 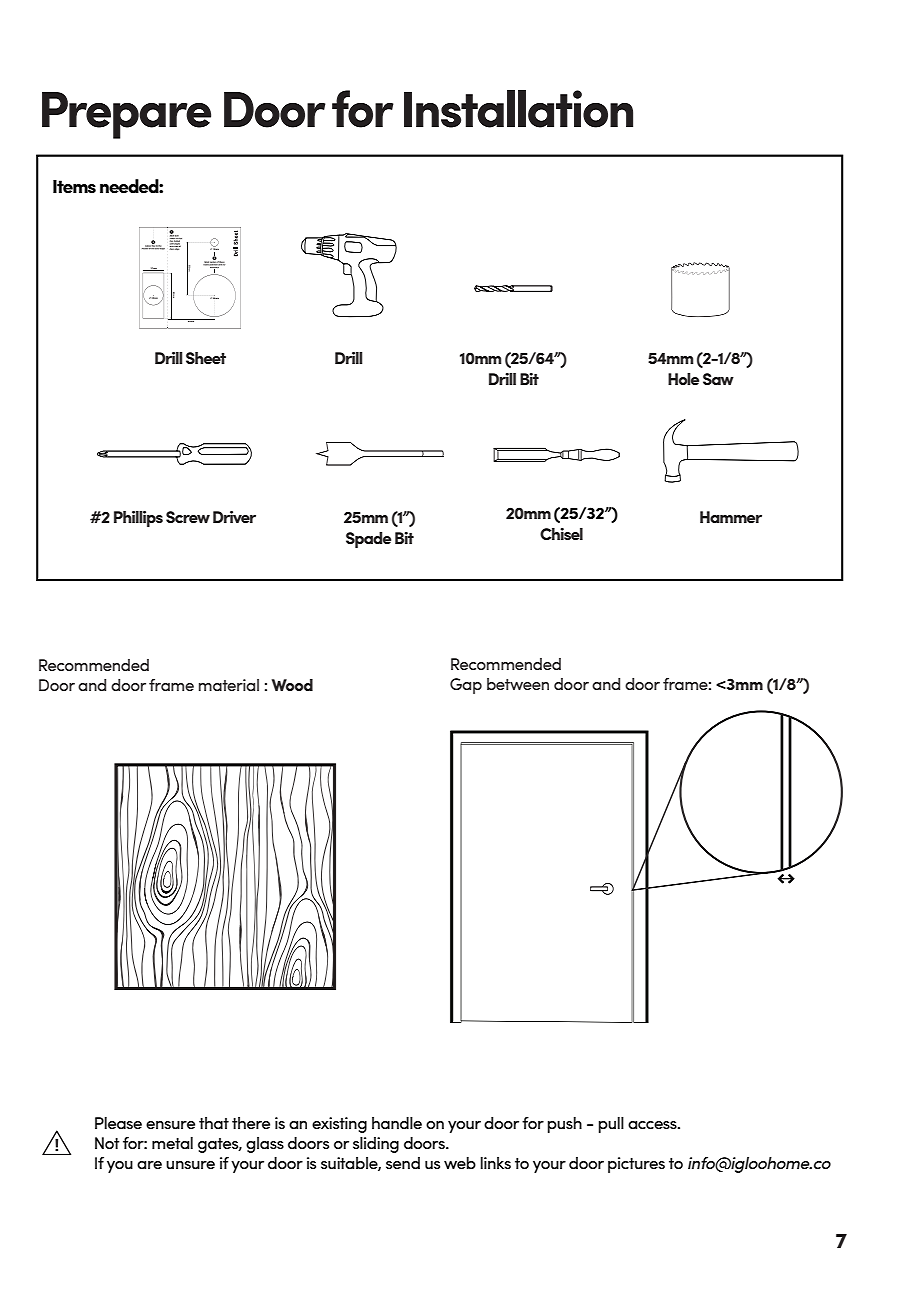 What do you see at coordinates (292, 685) in the document?
I see `Wood` at bounding box center [292, 685].
